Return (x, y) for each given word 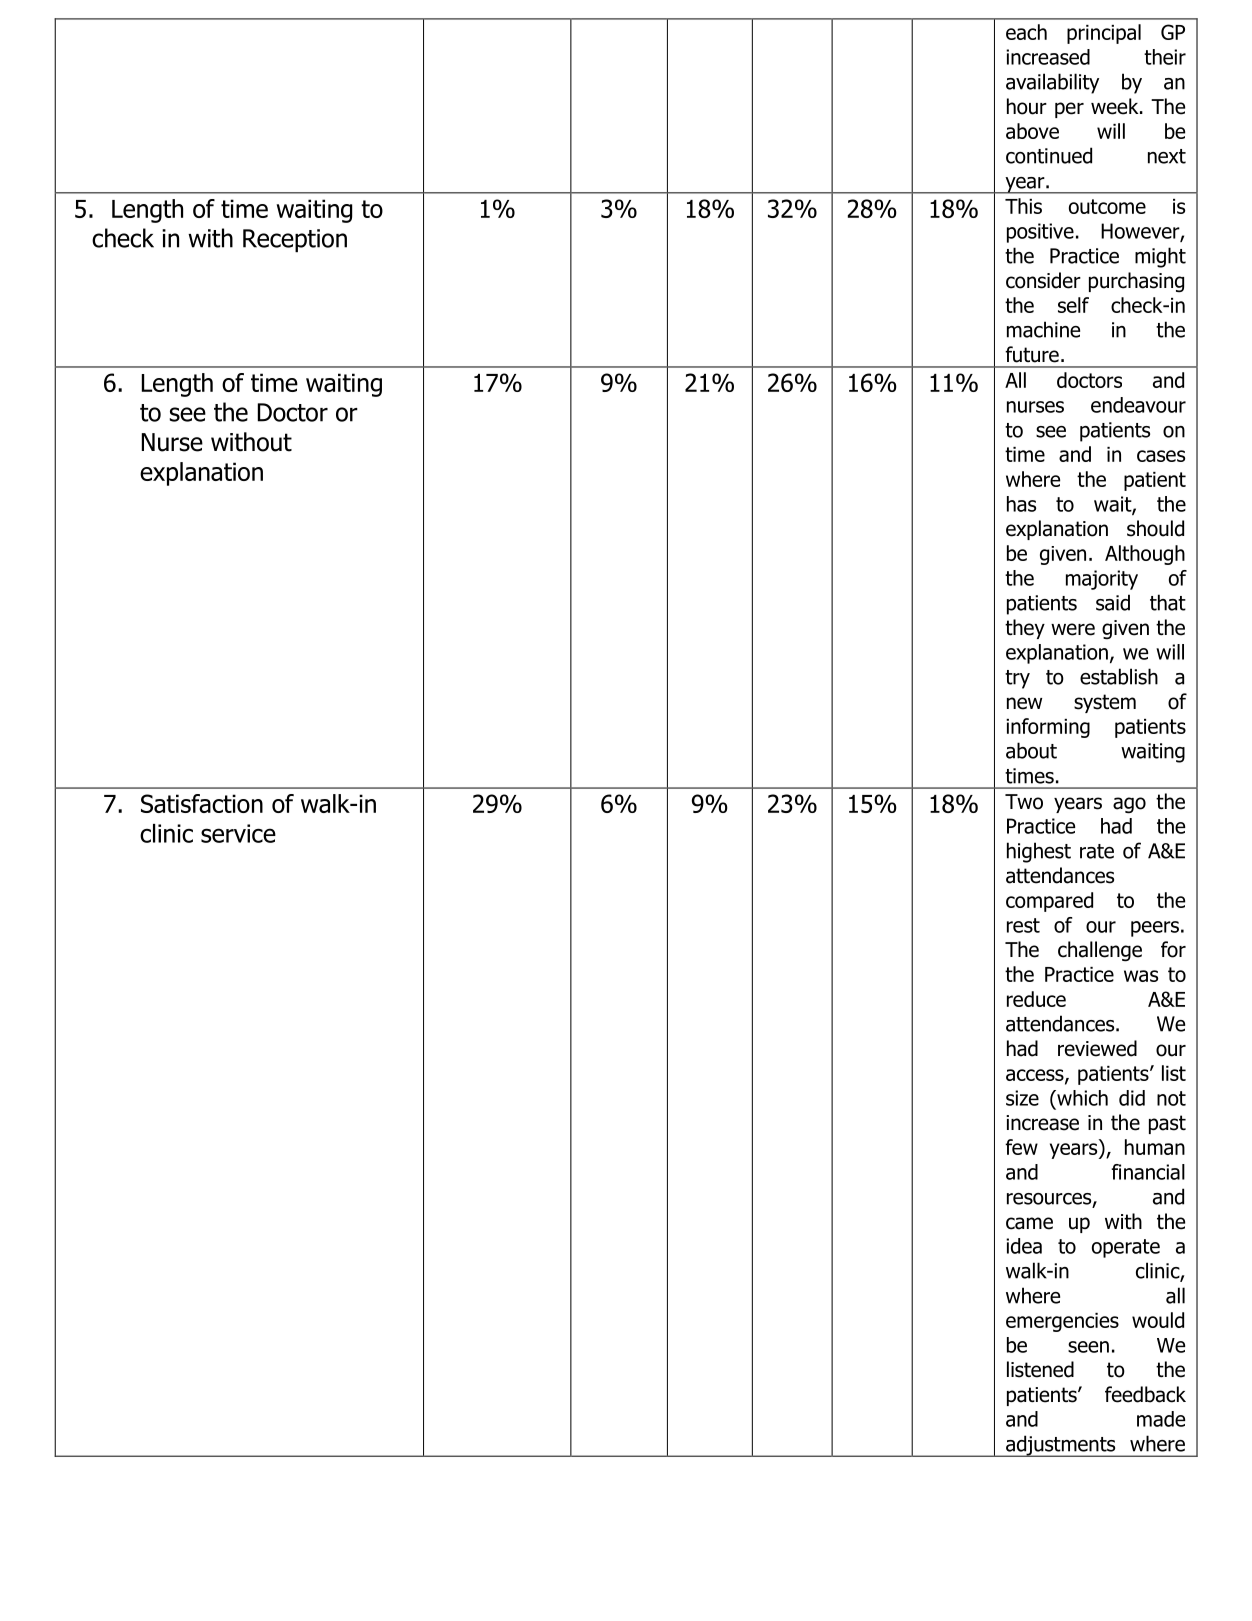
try (1017, 679)
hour (1027, 106)
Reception (295, 240)
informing (1048, 728)
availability (1052, 83)
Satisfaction (202, 803)
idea (1024, 1246)
